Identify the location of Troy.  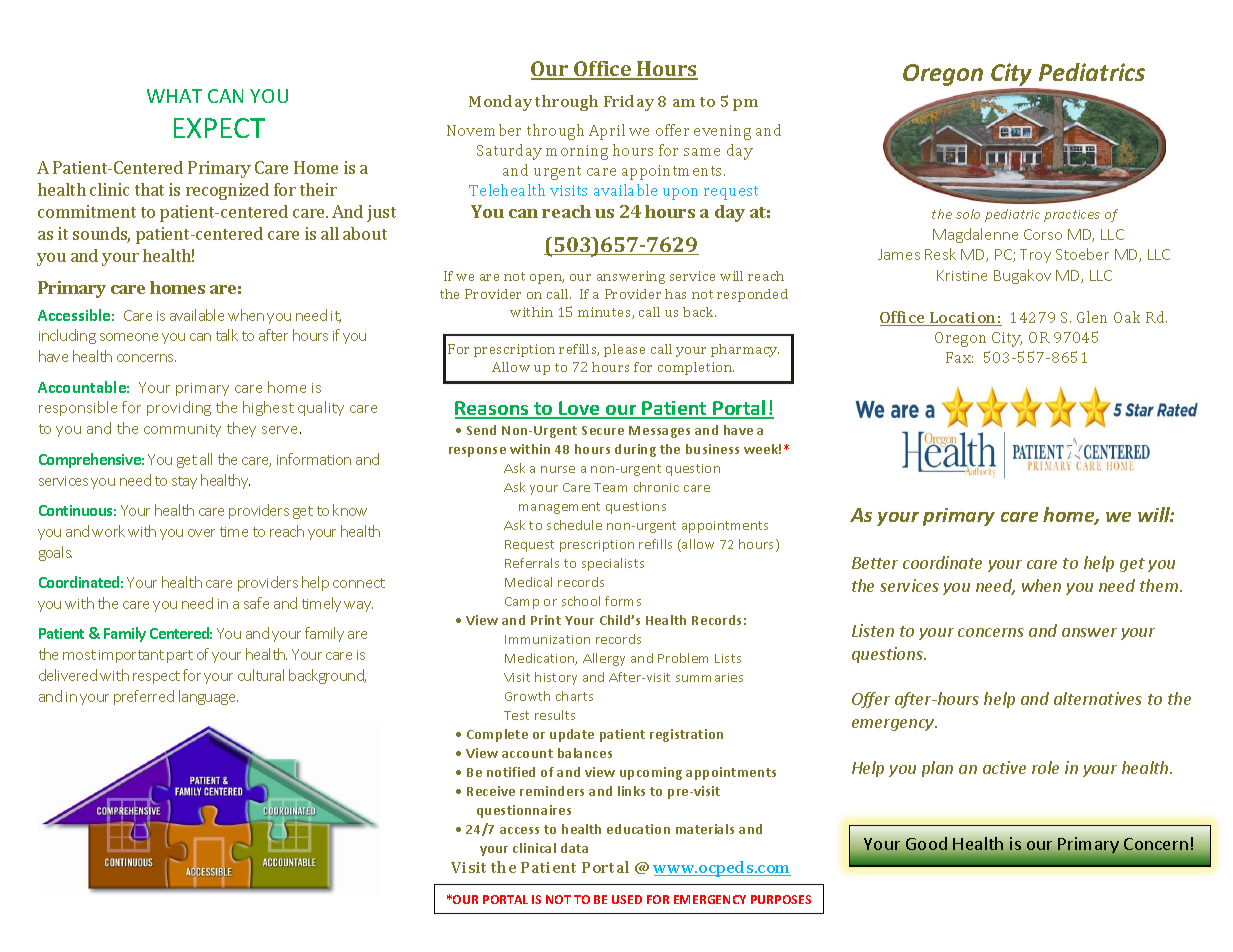
(1035, 256).
